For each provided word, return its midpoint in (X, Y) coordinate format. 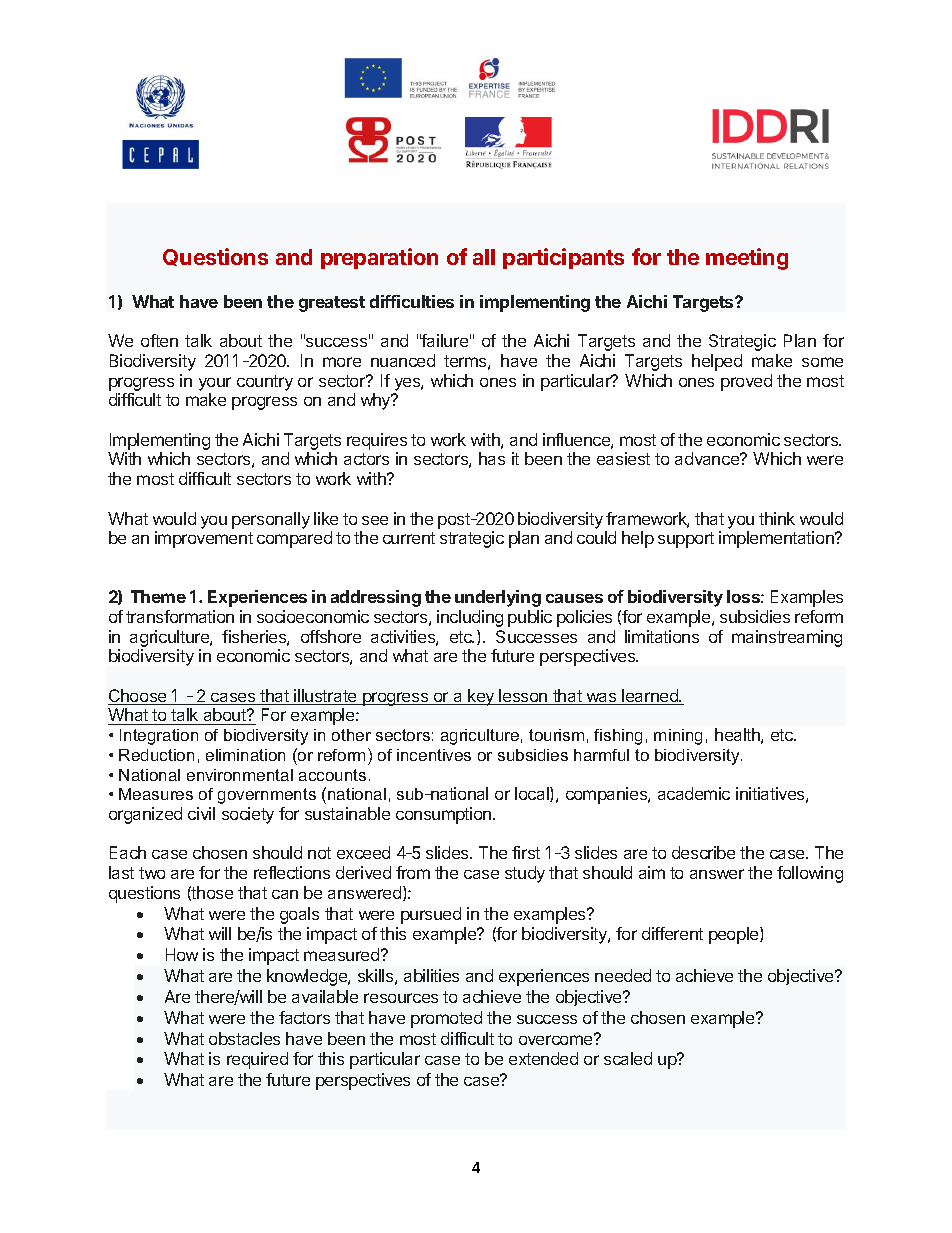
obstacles (244, 1038)
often (159, 340)
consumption (445, 815)
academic (694, 793)
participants (563, 258)
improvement (204, 539)
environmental (240, 775)
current (409, 538)
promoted (446, 1019)
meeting (747, 259)
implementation (777, 539)
